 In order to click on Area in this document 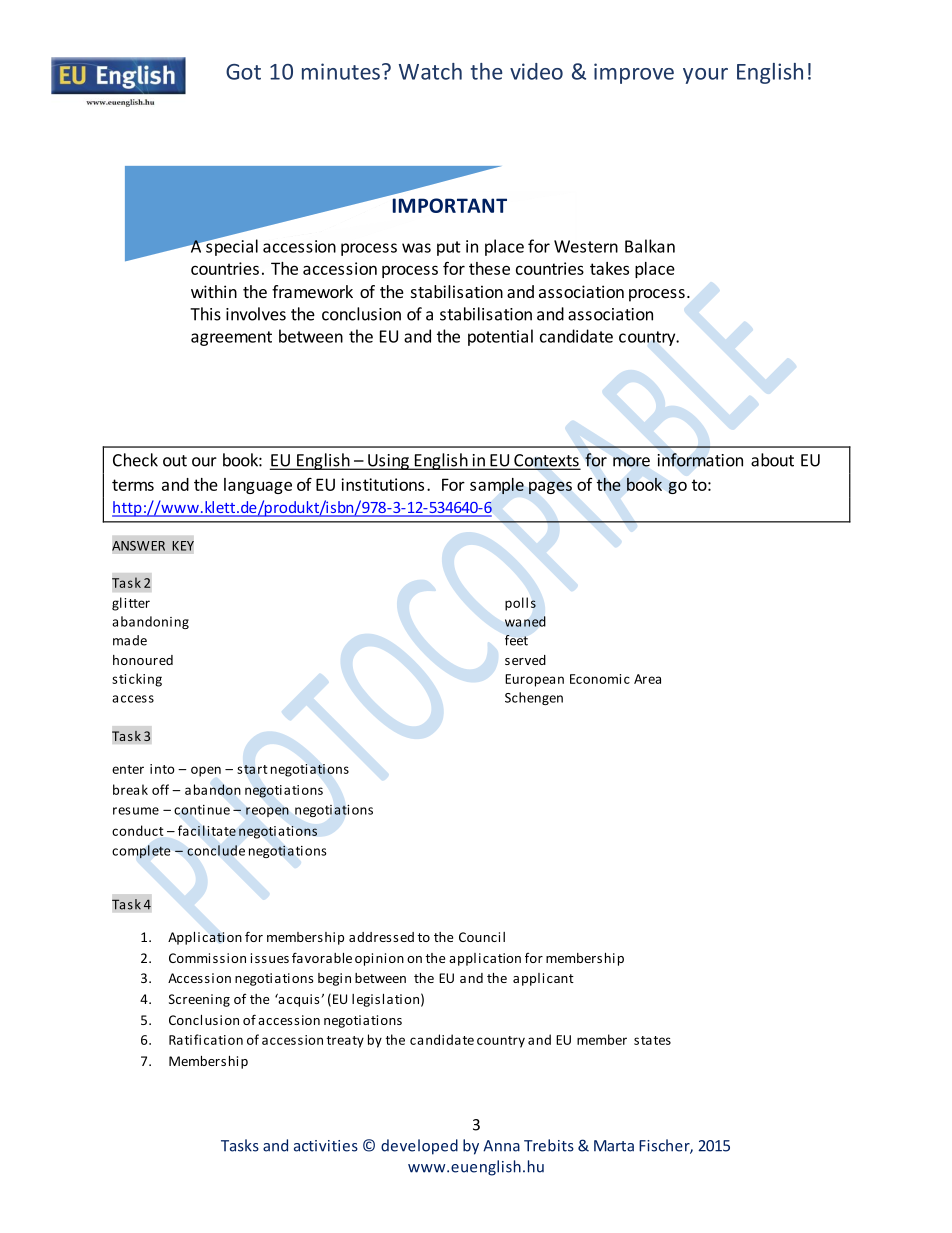, I will do `click(647, 679)`.
